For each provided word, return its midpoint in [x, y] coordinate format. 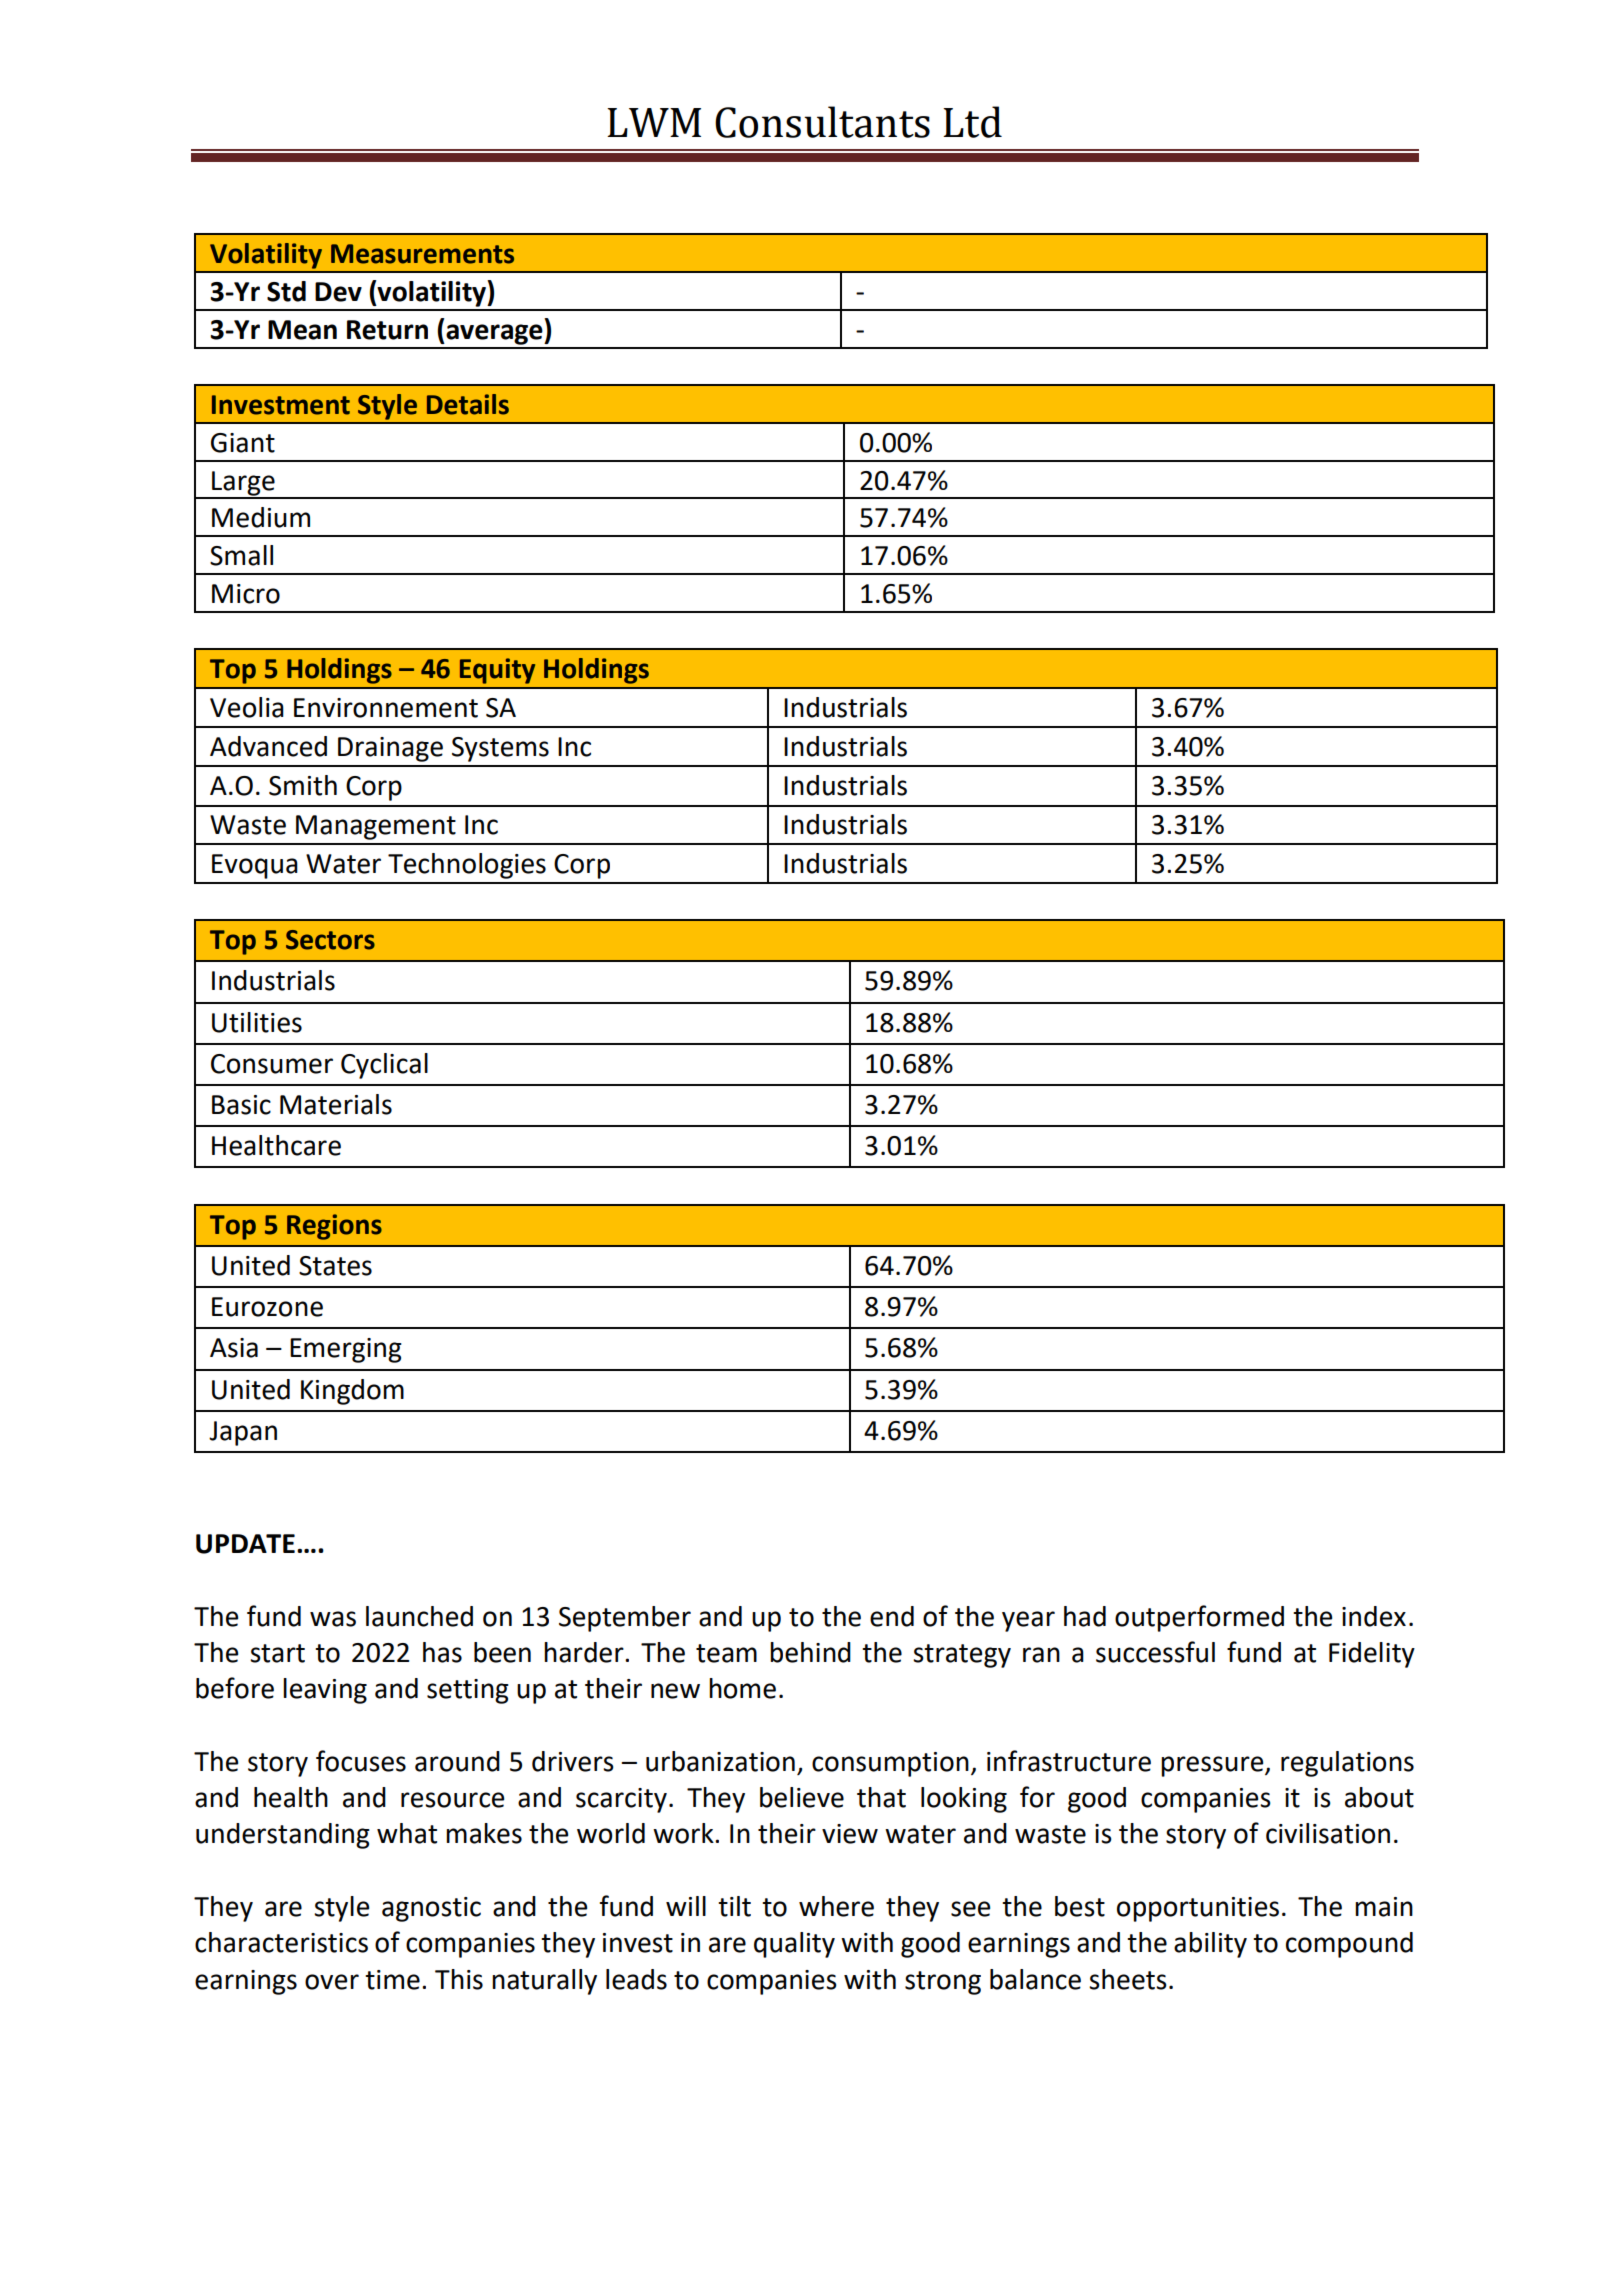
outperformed [1199, 1618]
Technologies [467, 866]
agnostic [431, 1909]
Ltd [972, 122]
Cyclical [384, 1066]
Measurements [422, 254]
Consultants [822, 122]
